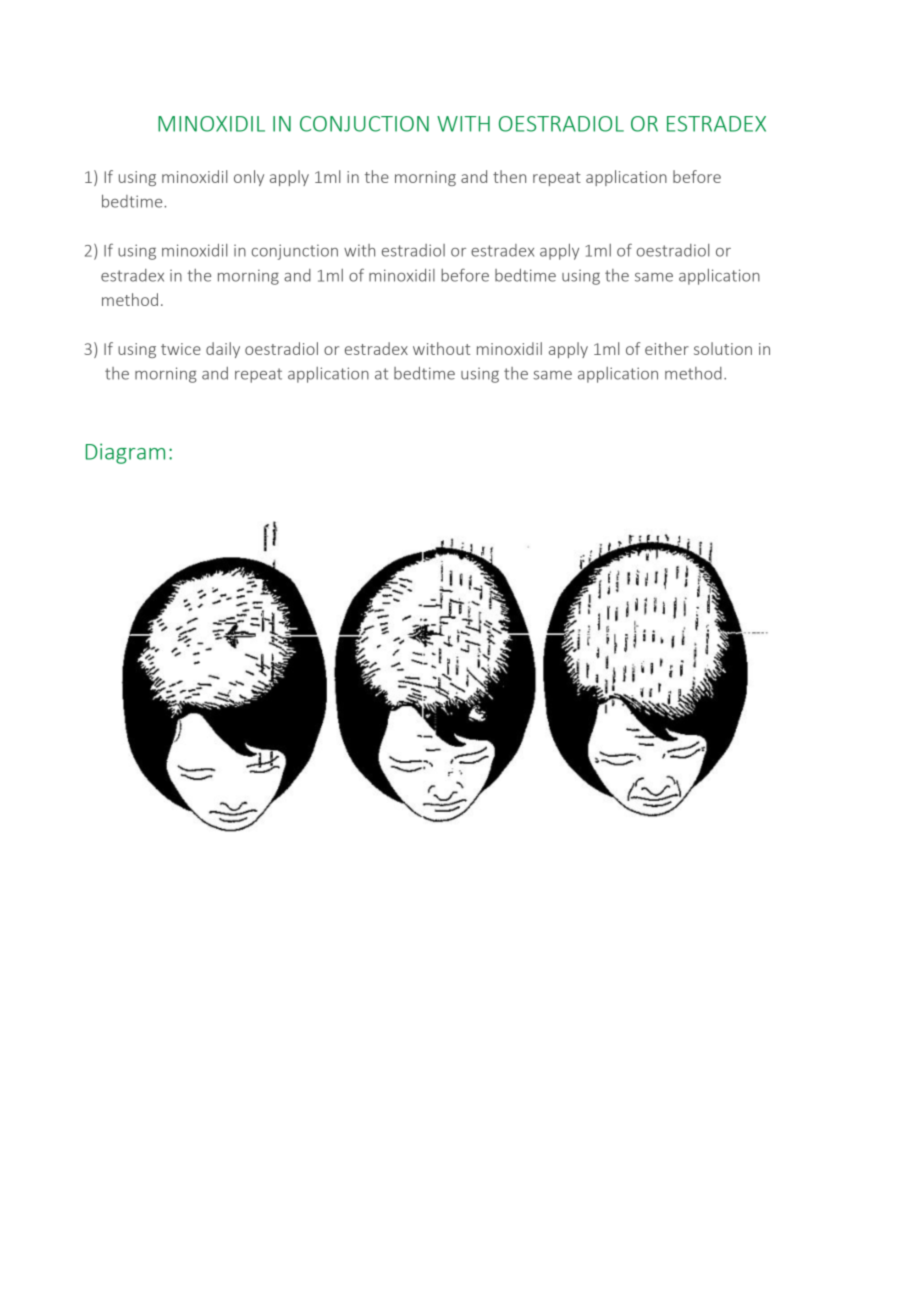 The width and height of the image is (924, 1308). I want to click on CONJUCTION, so click(364, 124).
